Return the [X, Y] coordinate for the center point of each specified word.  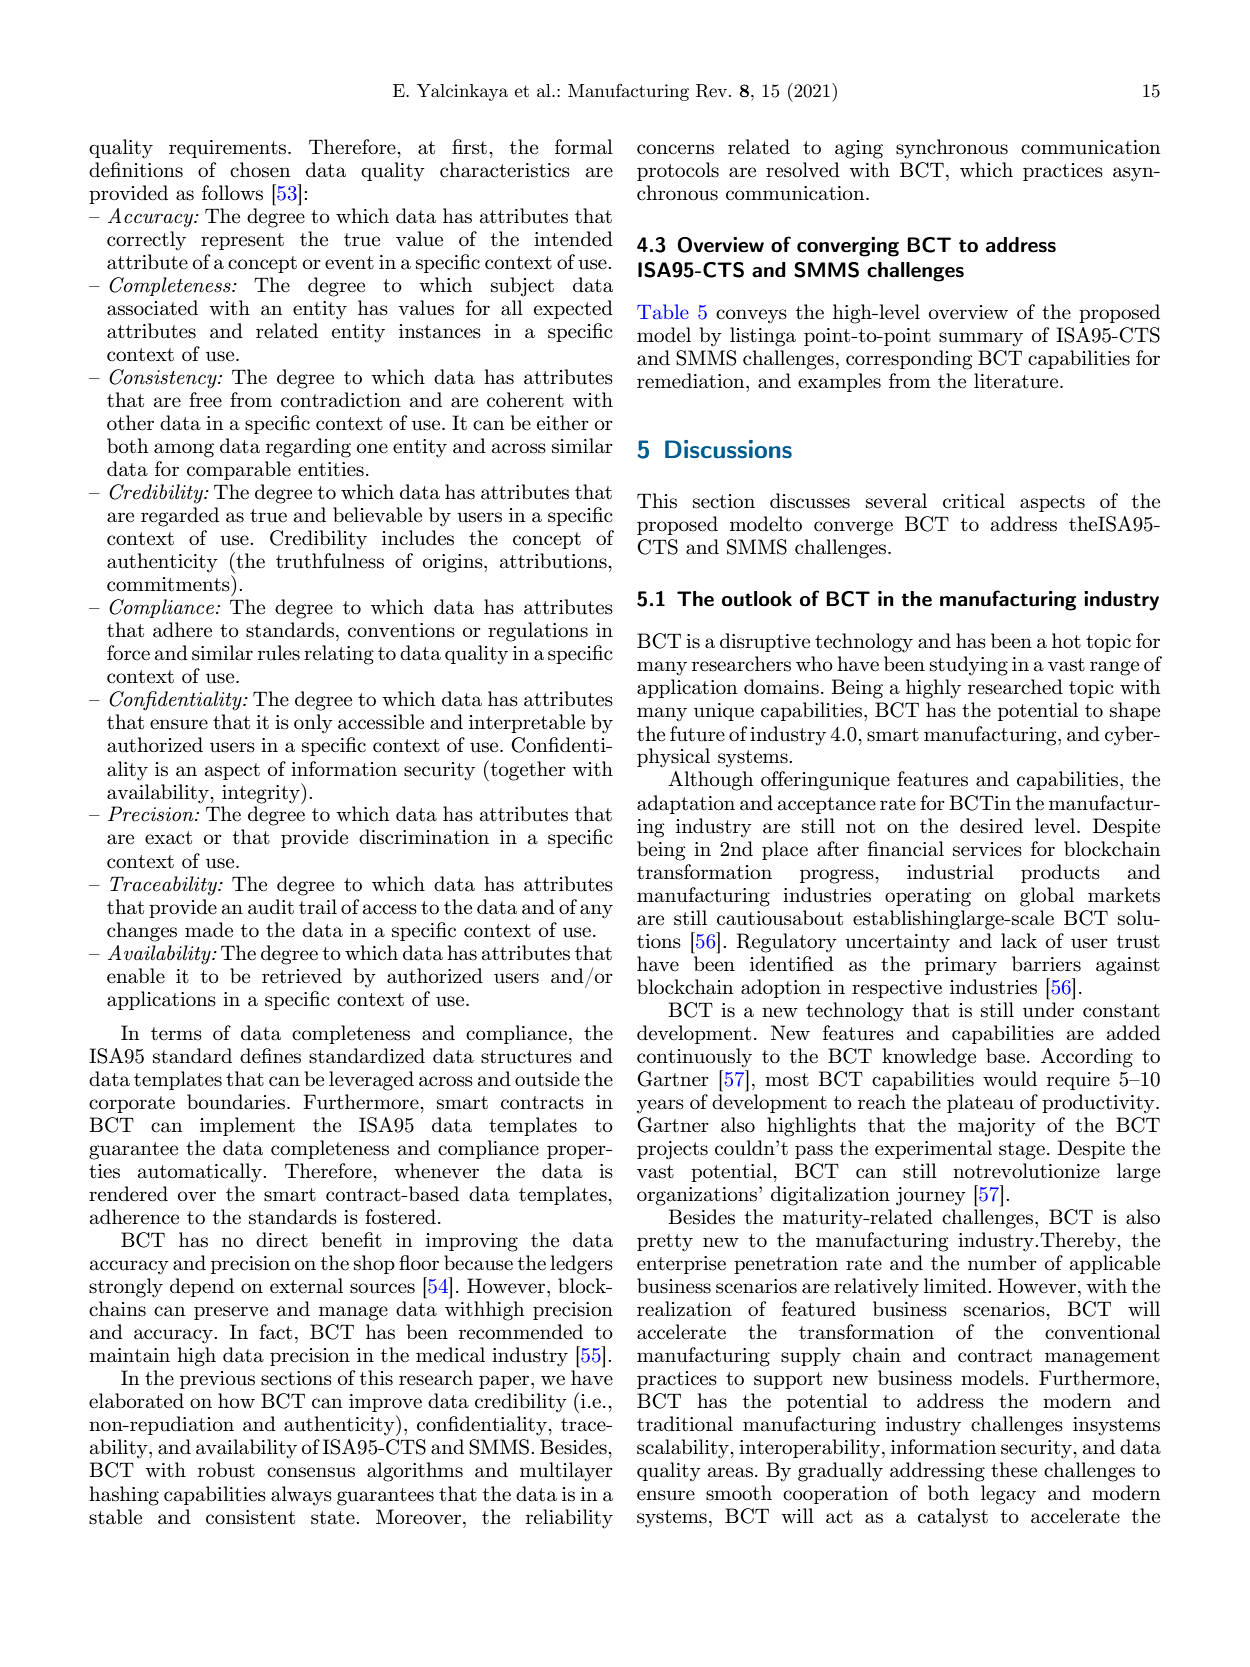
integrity [262, 793]
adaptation [686, 804]
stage [1022, 1151]
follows [232, 193]
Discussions [728, 449]
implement [247, 1126]
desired [991, 826]
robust [226, 1470]
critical [974, 501]
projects [672, 1150]
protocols [678, 171]
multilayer [566, 1472]
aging [859, 149]
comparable [239, 470]
